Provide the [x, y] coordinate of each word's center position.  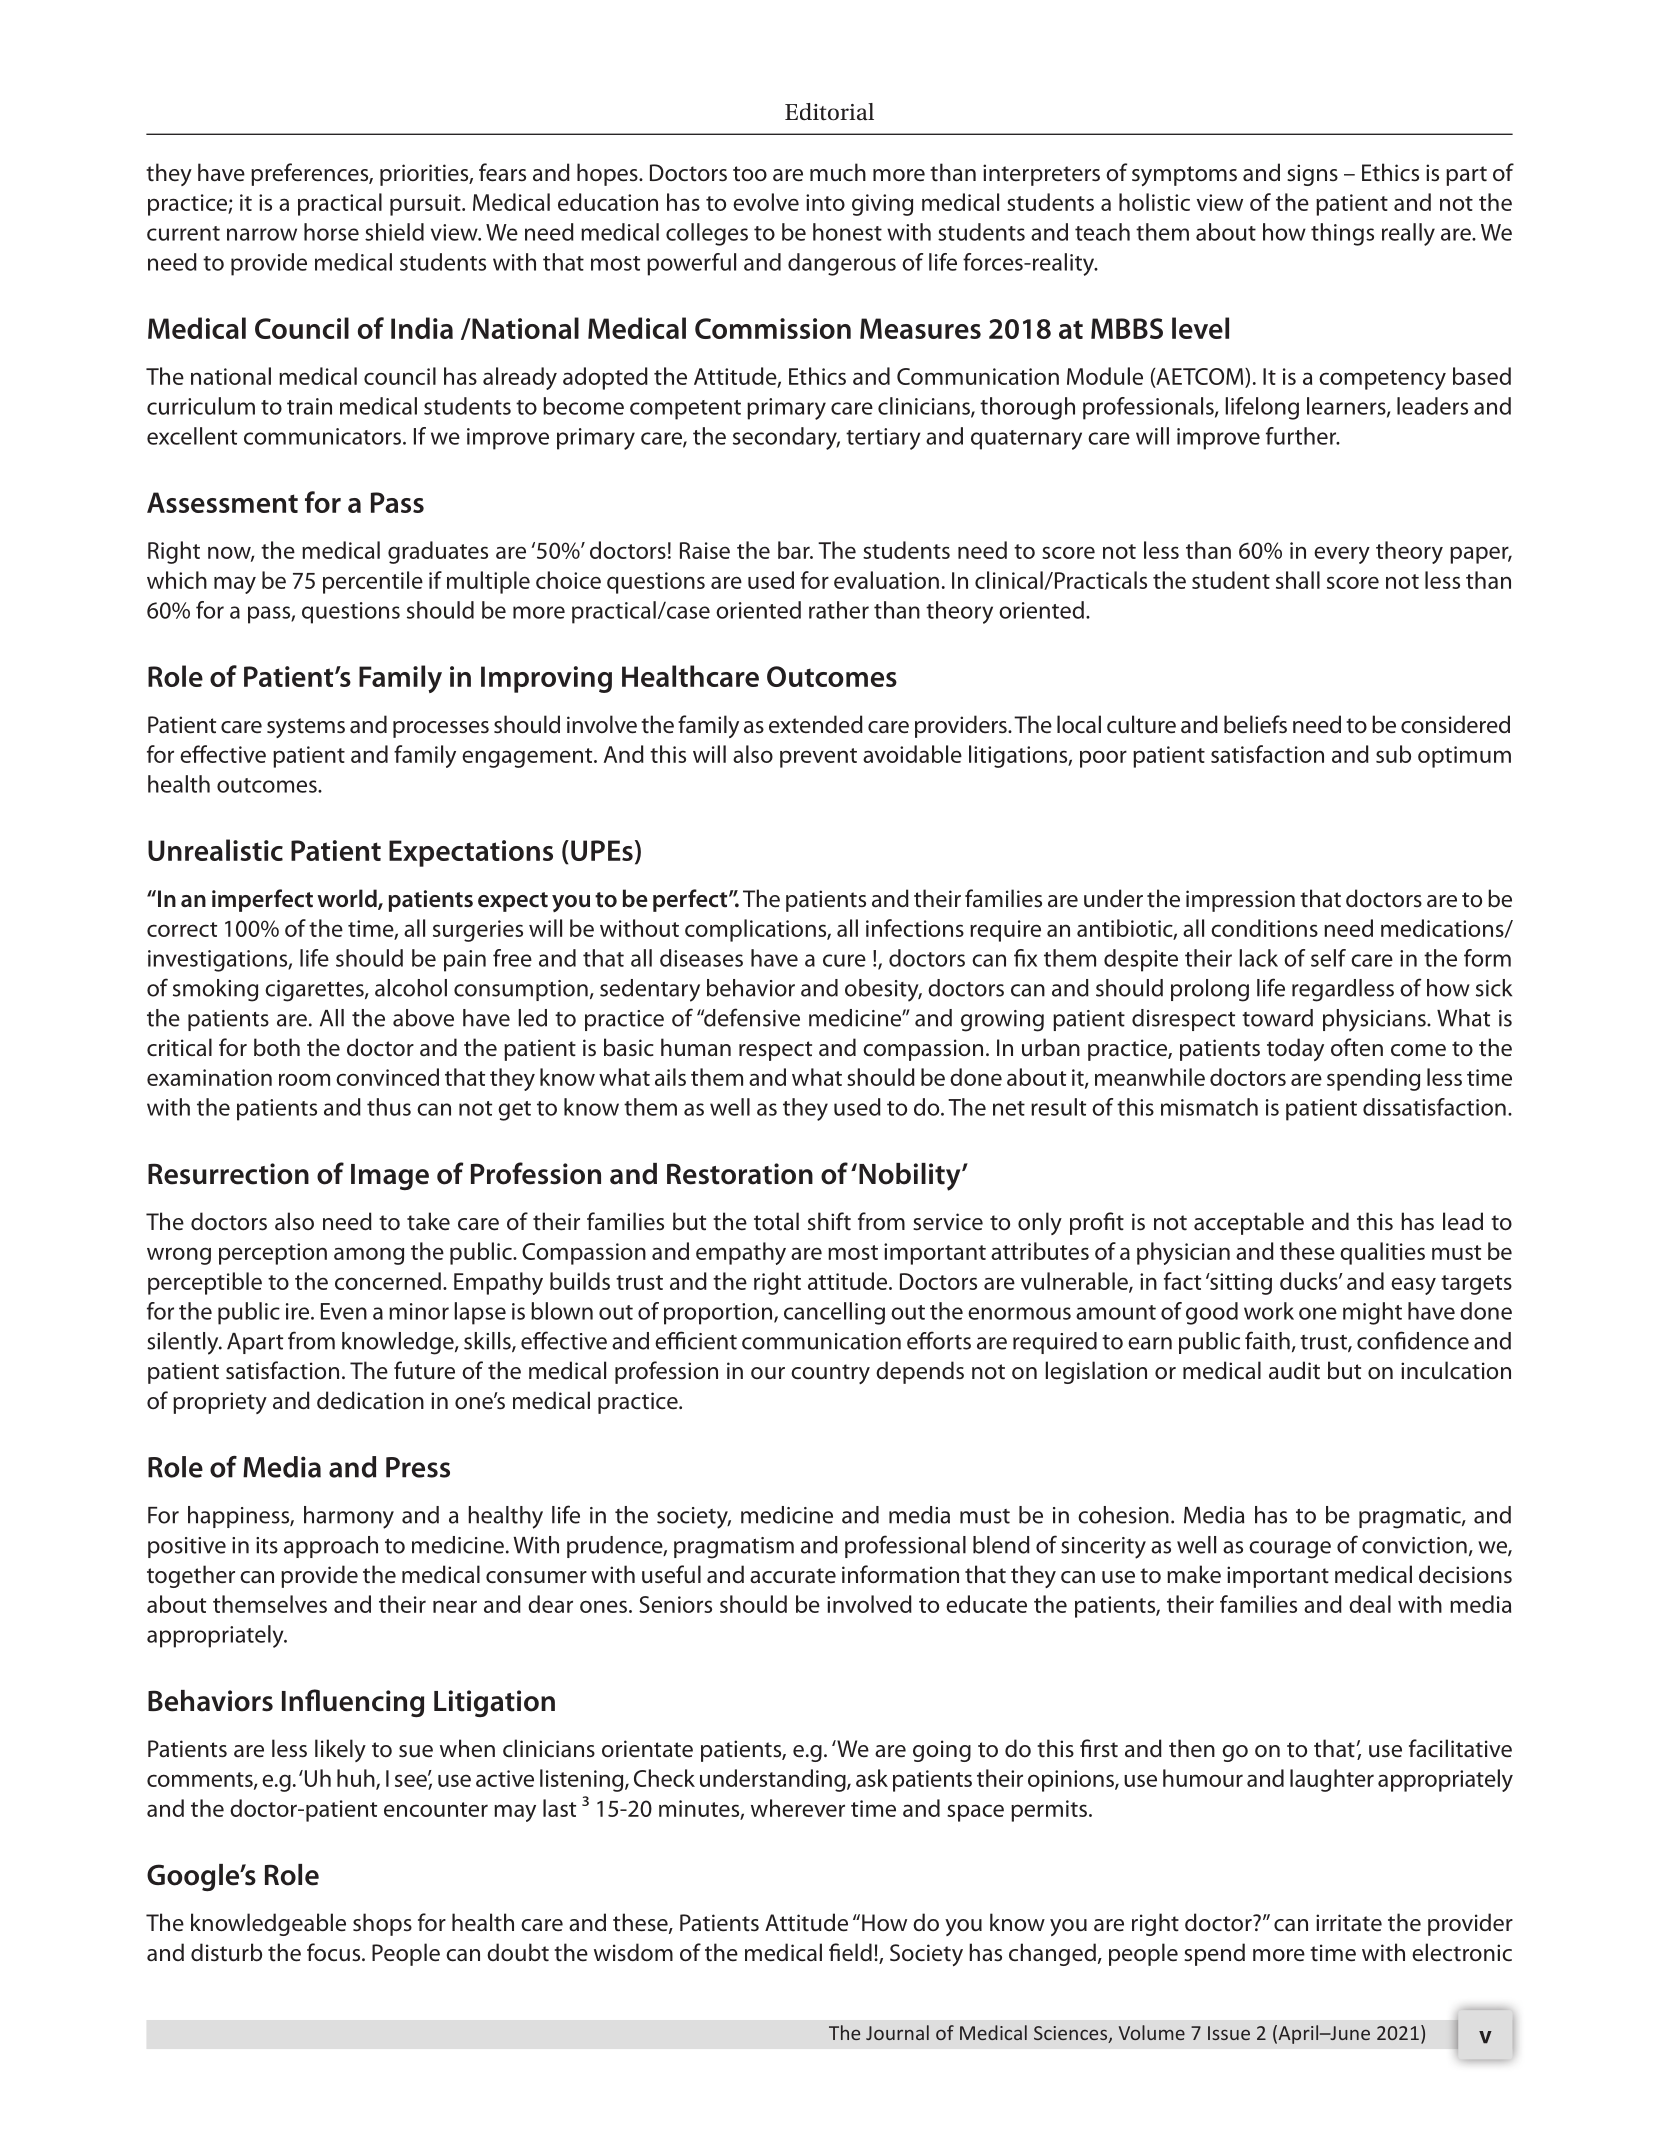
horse [331, 232]
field [850, 1952]
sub [1393, 754]
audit [1294, 1370]
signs [1312, 175]
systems [306, 728]
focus [335, 1952]
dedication [370, 1400]
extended [816, 724]
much [838, 172]
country [830, 1374]
